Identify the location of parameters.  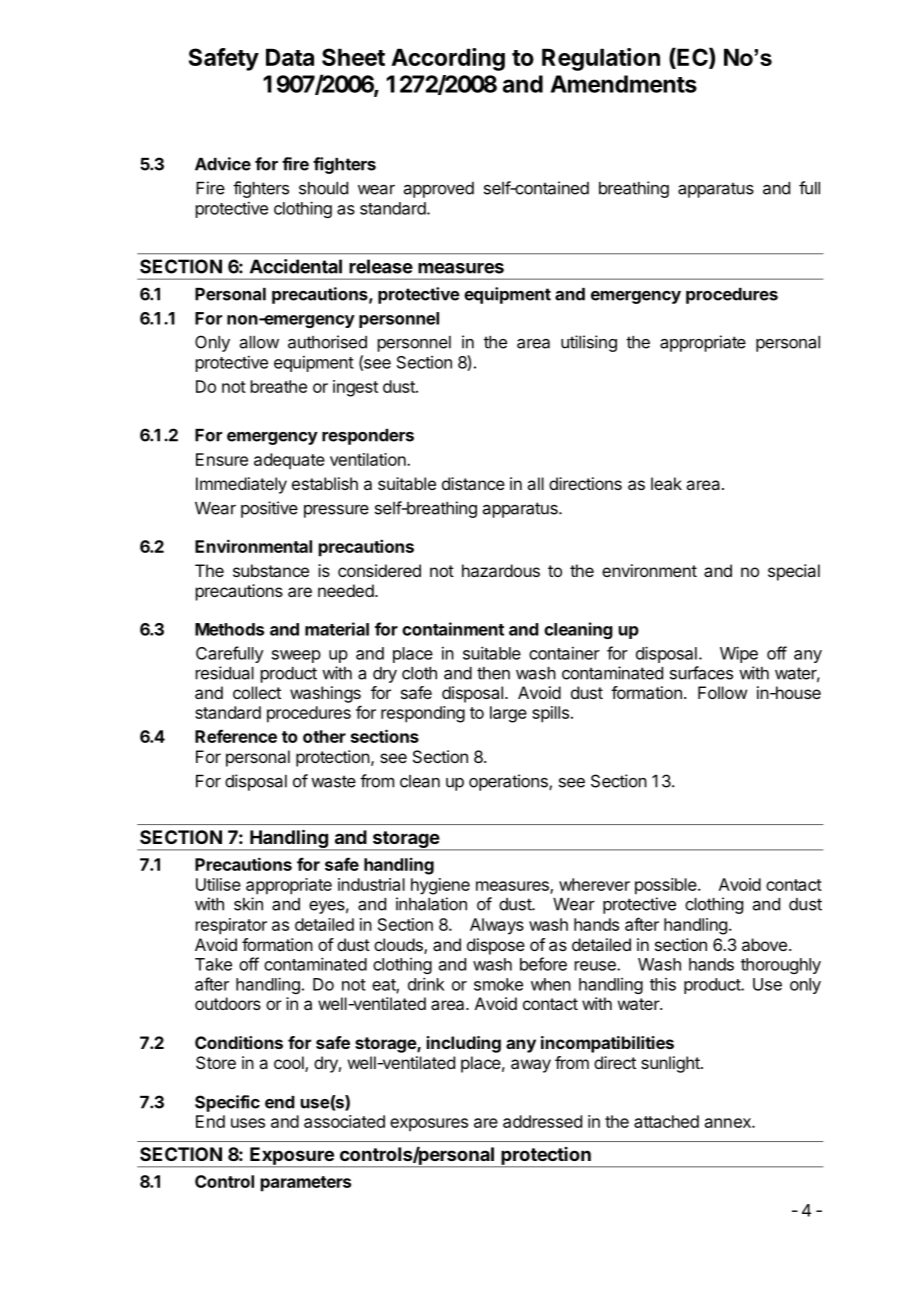
(306, 1184).
